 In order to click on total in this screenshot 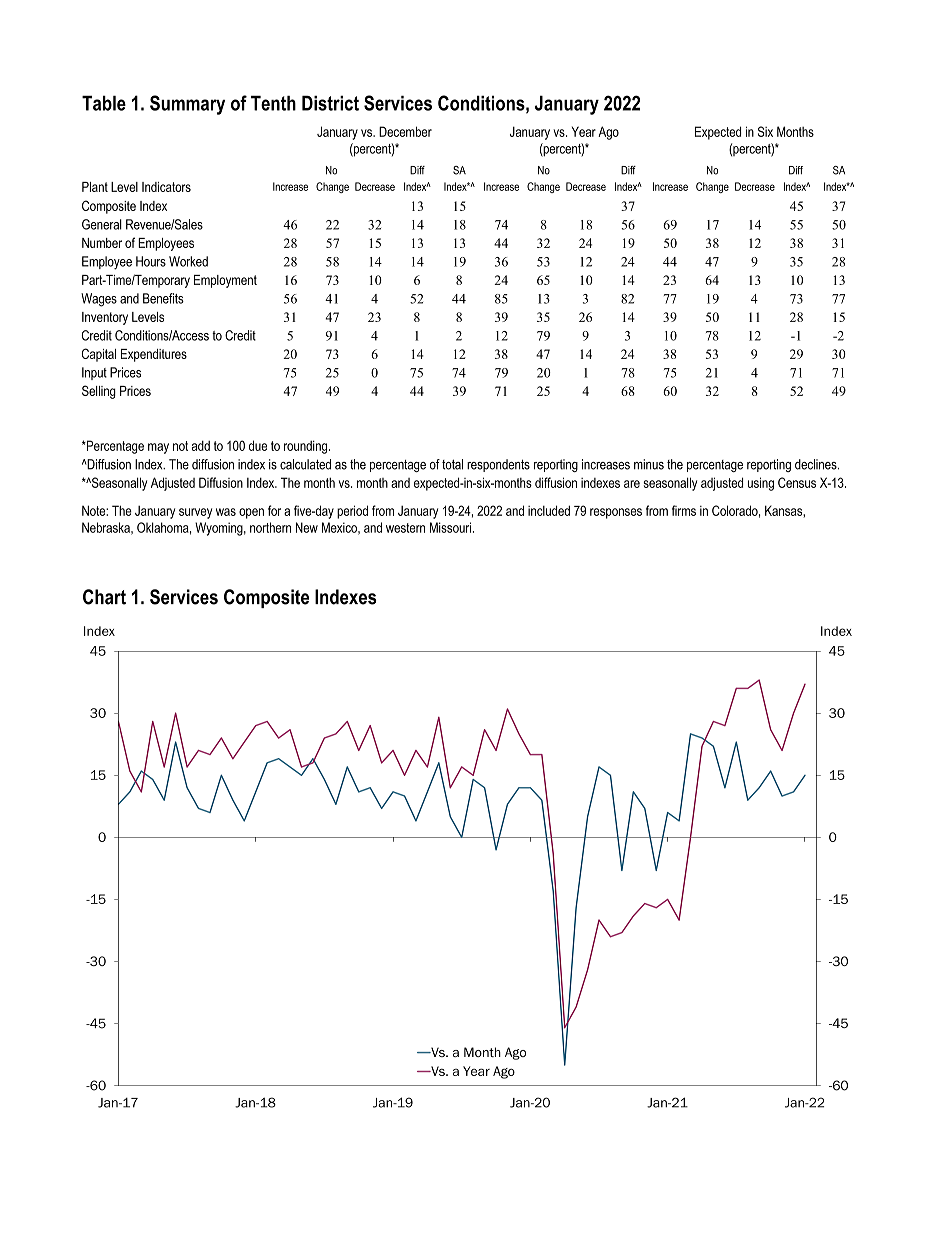, I will do `click(452, 464)`.
